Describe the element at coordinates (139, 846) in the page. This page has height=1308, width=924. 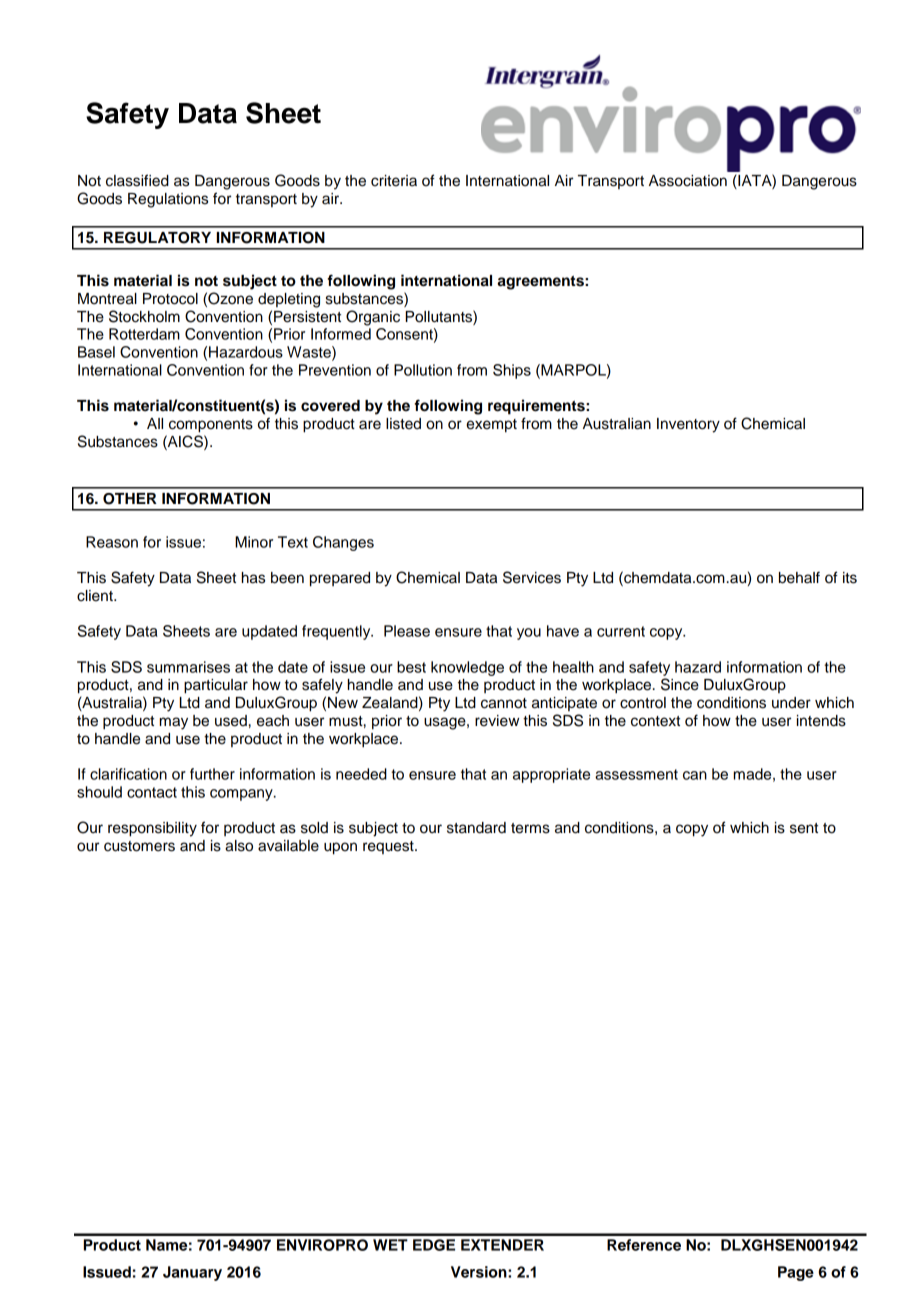
I see `customers` at that location.
